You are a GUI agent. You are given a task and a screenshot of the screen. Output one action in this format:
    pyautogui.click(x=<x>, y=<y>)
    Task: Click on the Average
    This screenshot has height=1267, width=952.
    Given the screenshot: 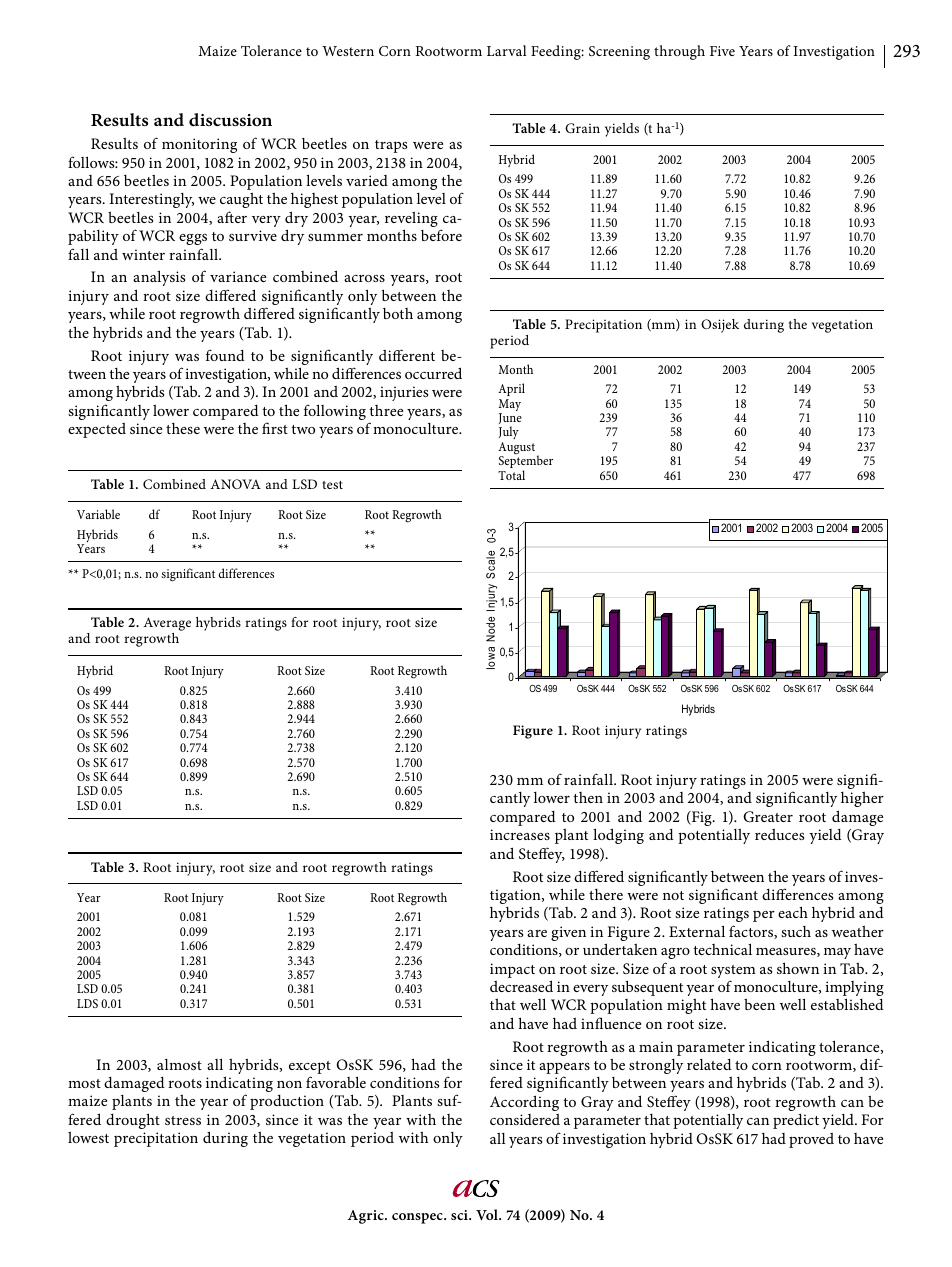 What is the action you would take?
    pyautogui.click(x=167, y=625)
